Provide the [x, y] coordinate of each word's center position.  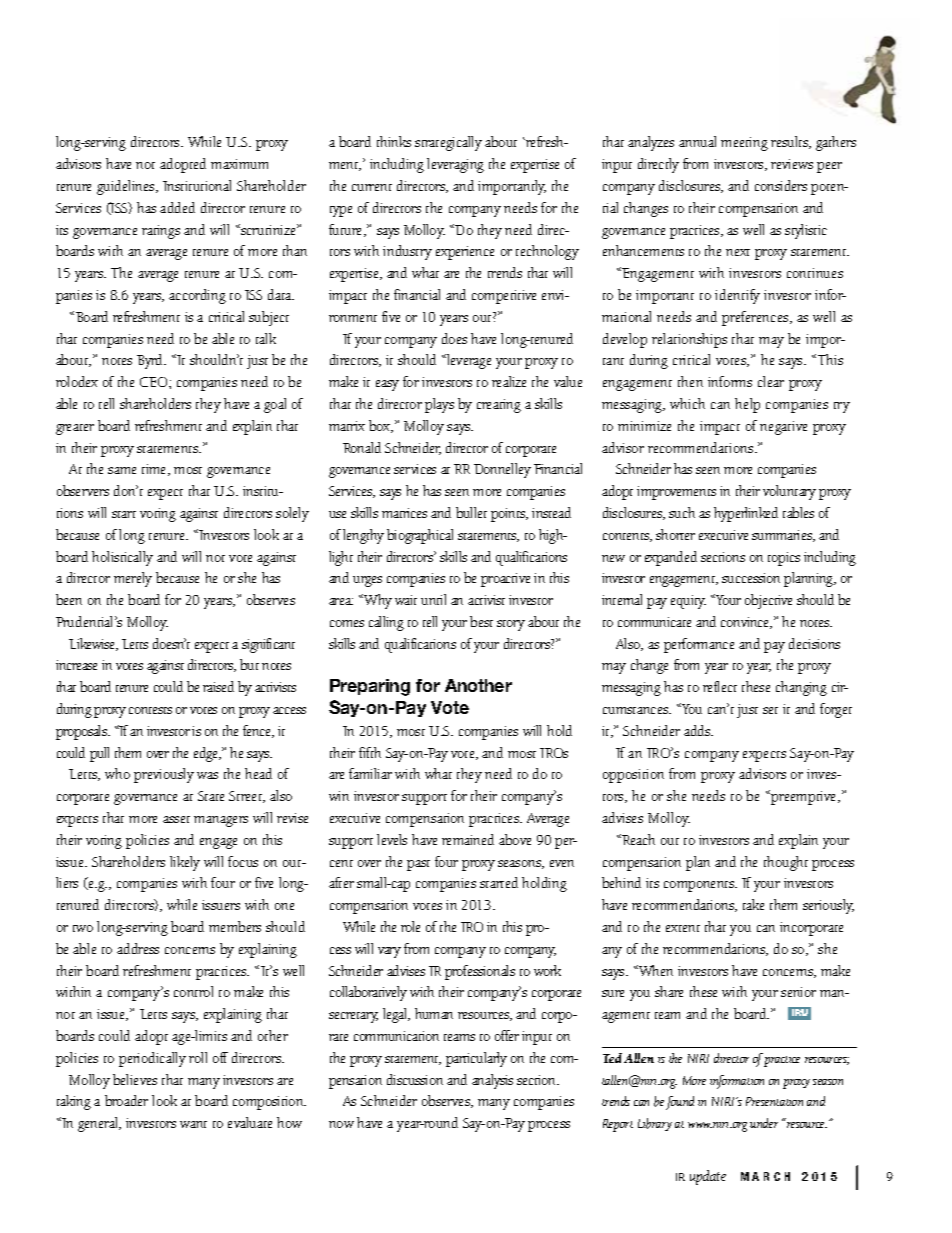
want [193, 1124]
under [764, 1123]
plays [439, 405]
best [481, 621]
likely [185, 863]
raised [218, 686]
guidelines [127, 187]
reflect [720, 686]
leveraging [455, 165]
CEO [155, 382]
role [410, 926]
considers [781, 185]
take [753, 904]
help [747, 405]
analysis [492, 1081]
